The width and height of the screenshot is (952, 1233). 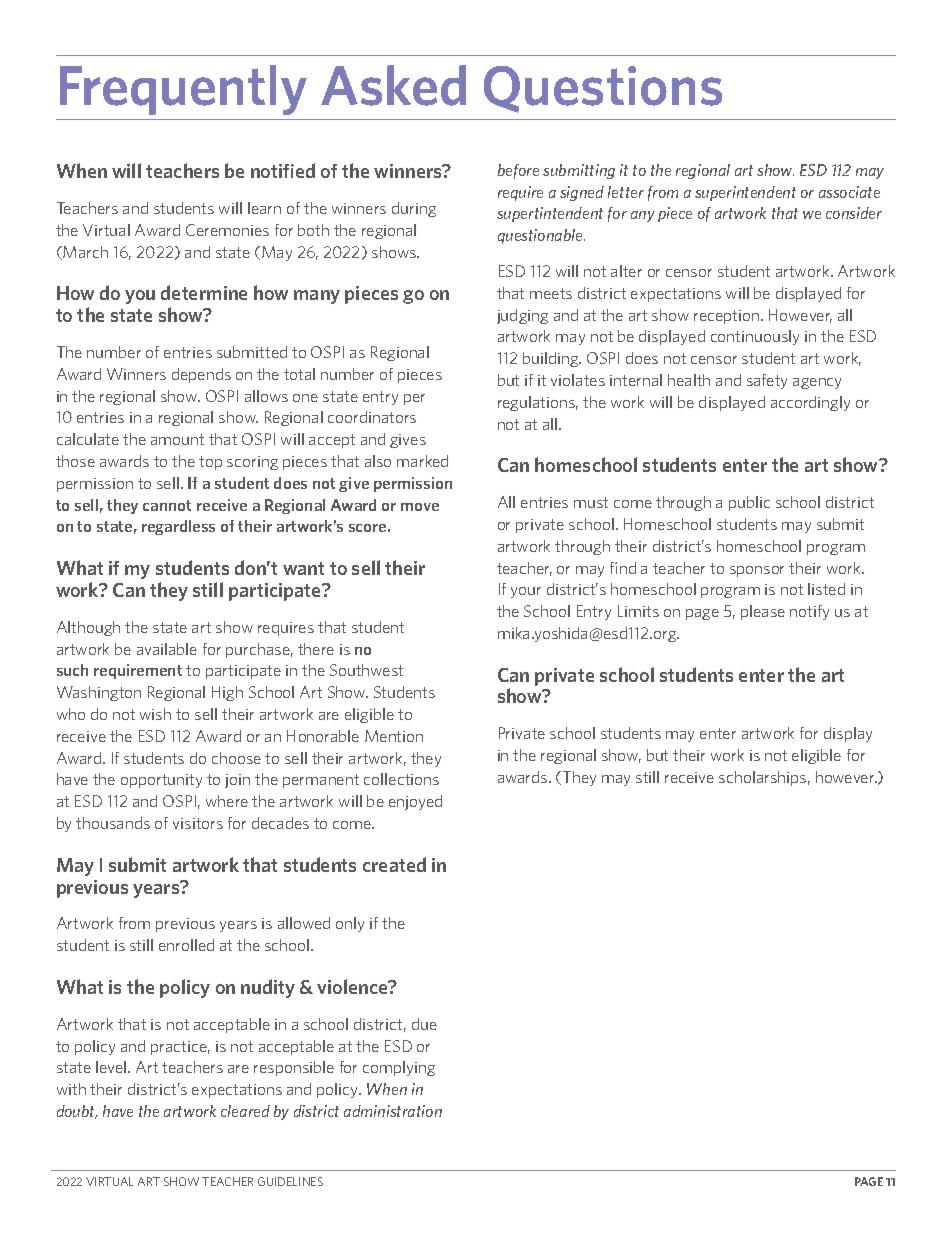 I want to click on depends, so click(x=201, y=375).
